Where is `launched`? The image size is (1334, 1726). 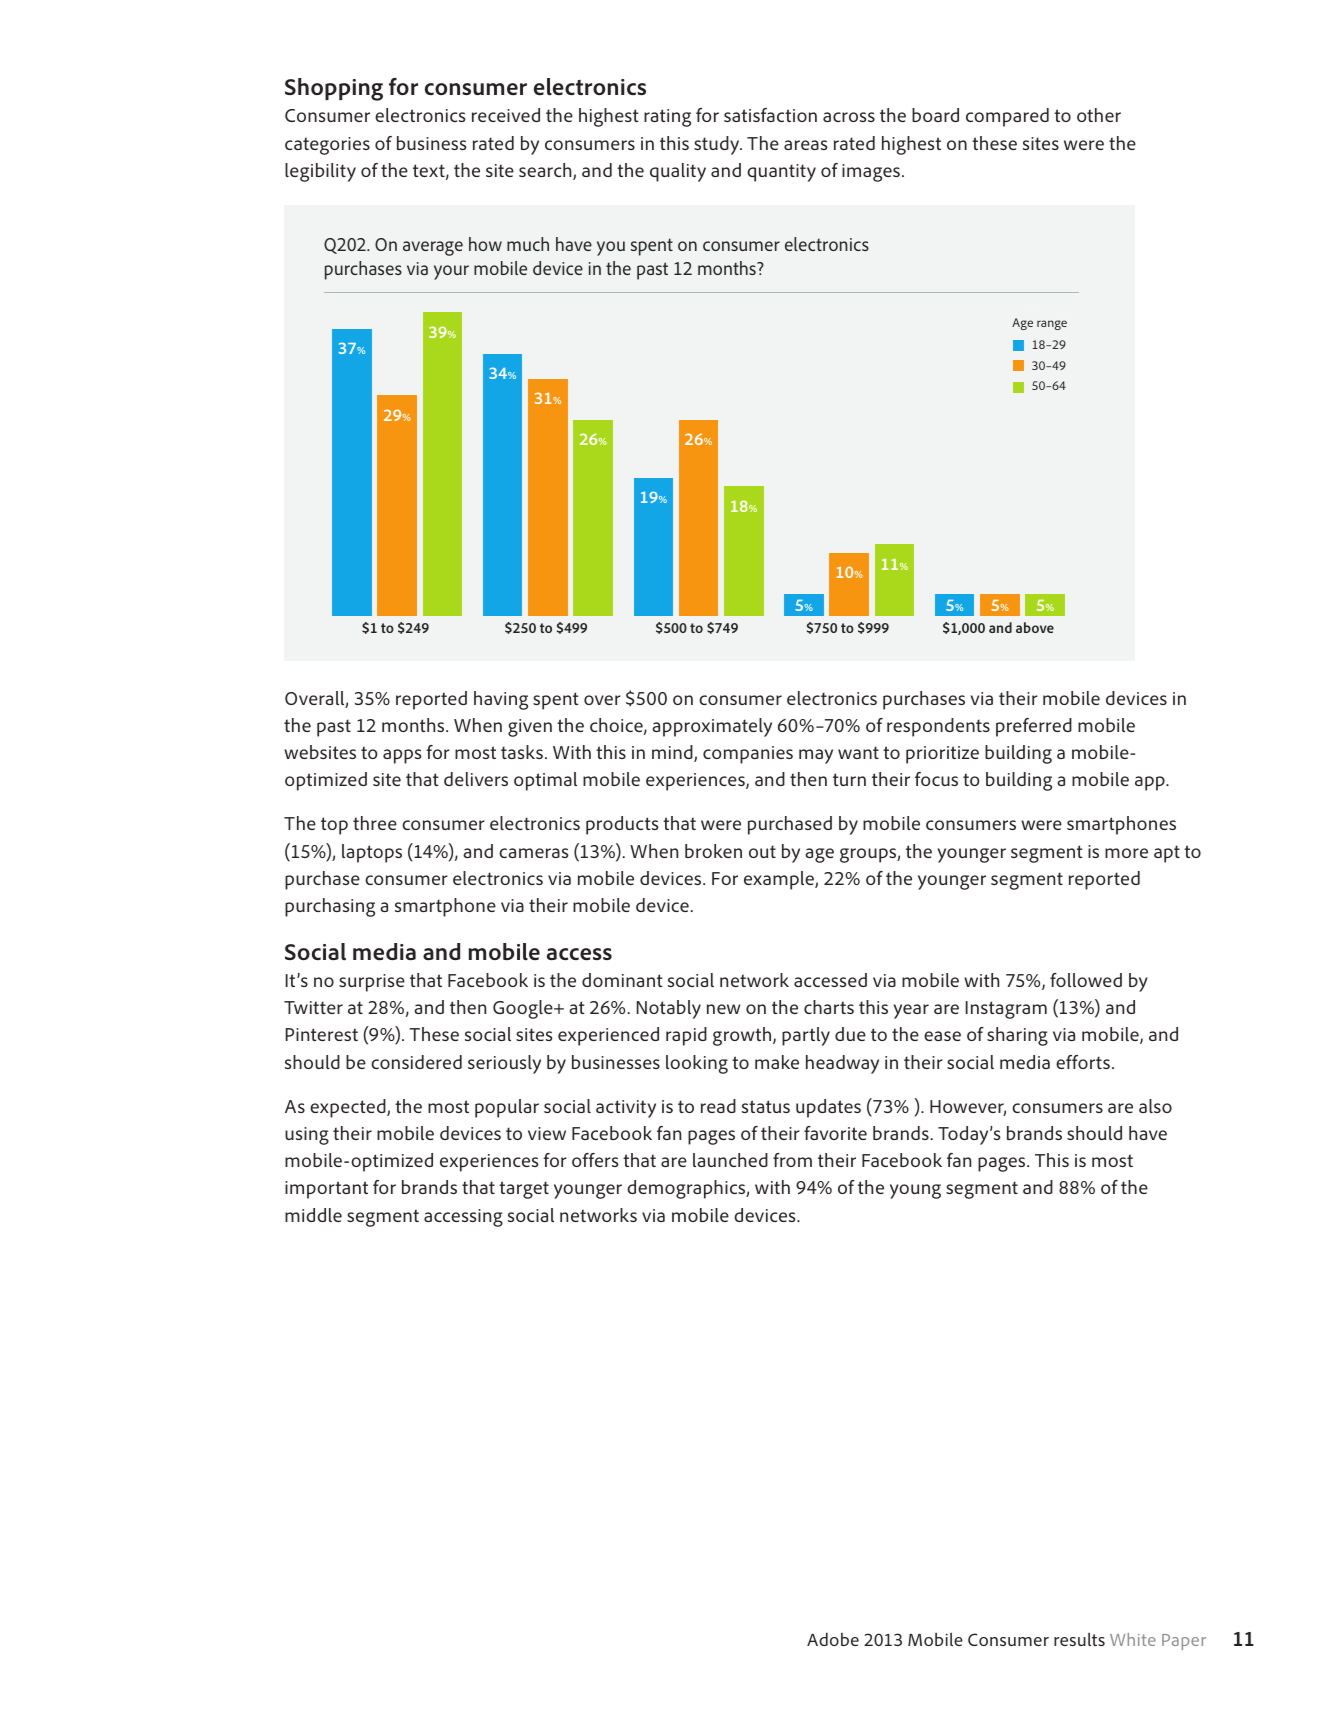
launched is located at coordinates (730, 1160).
